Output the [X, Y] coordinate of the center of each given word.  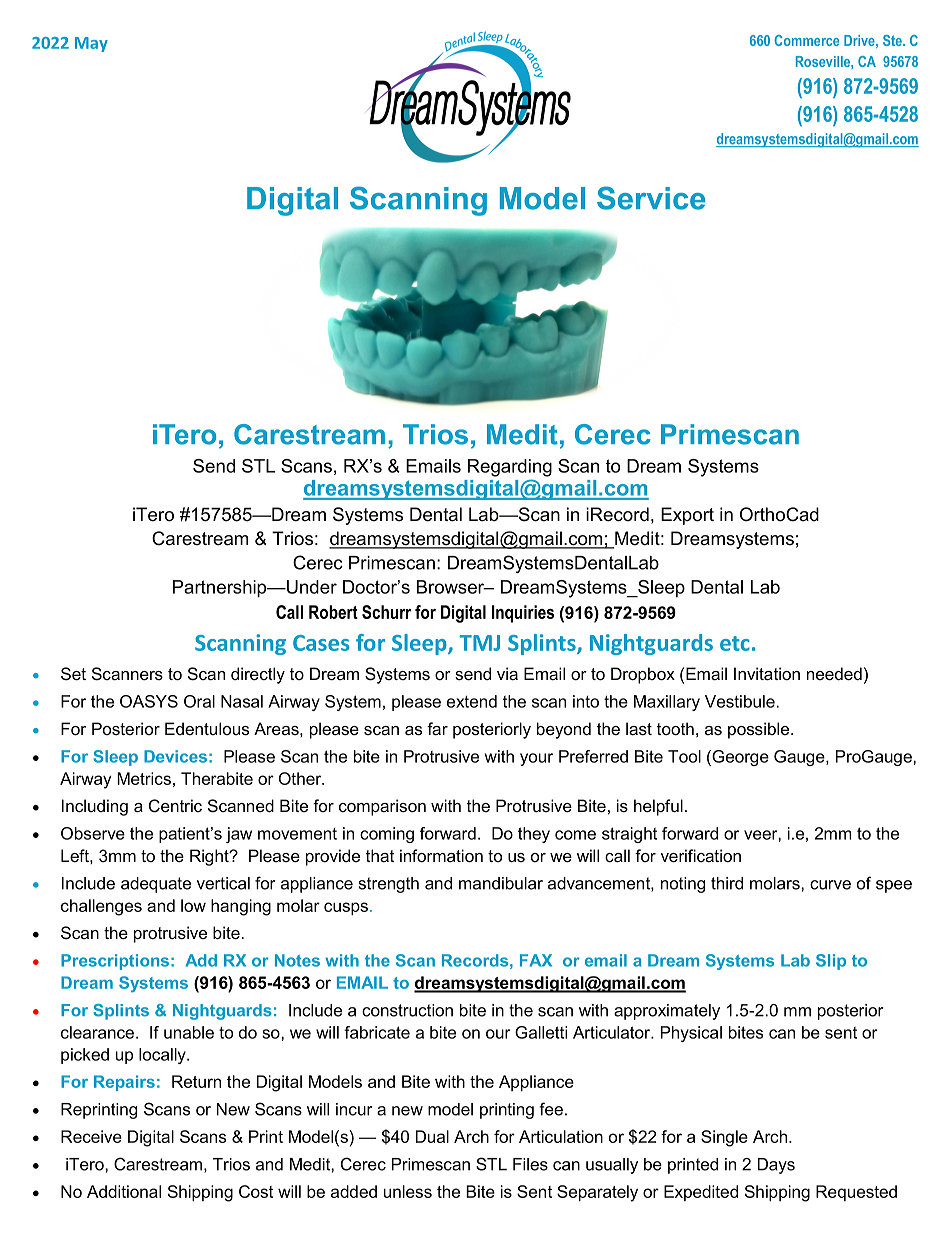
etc [735, 643]
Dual [432, 1136]
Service [651, 198]
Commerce [806, 40]
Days [776, 1166]
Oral [199, 701]
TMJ [480, 643]
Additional [124, 1191]
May [91, 44]
